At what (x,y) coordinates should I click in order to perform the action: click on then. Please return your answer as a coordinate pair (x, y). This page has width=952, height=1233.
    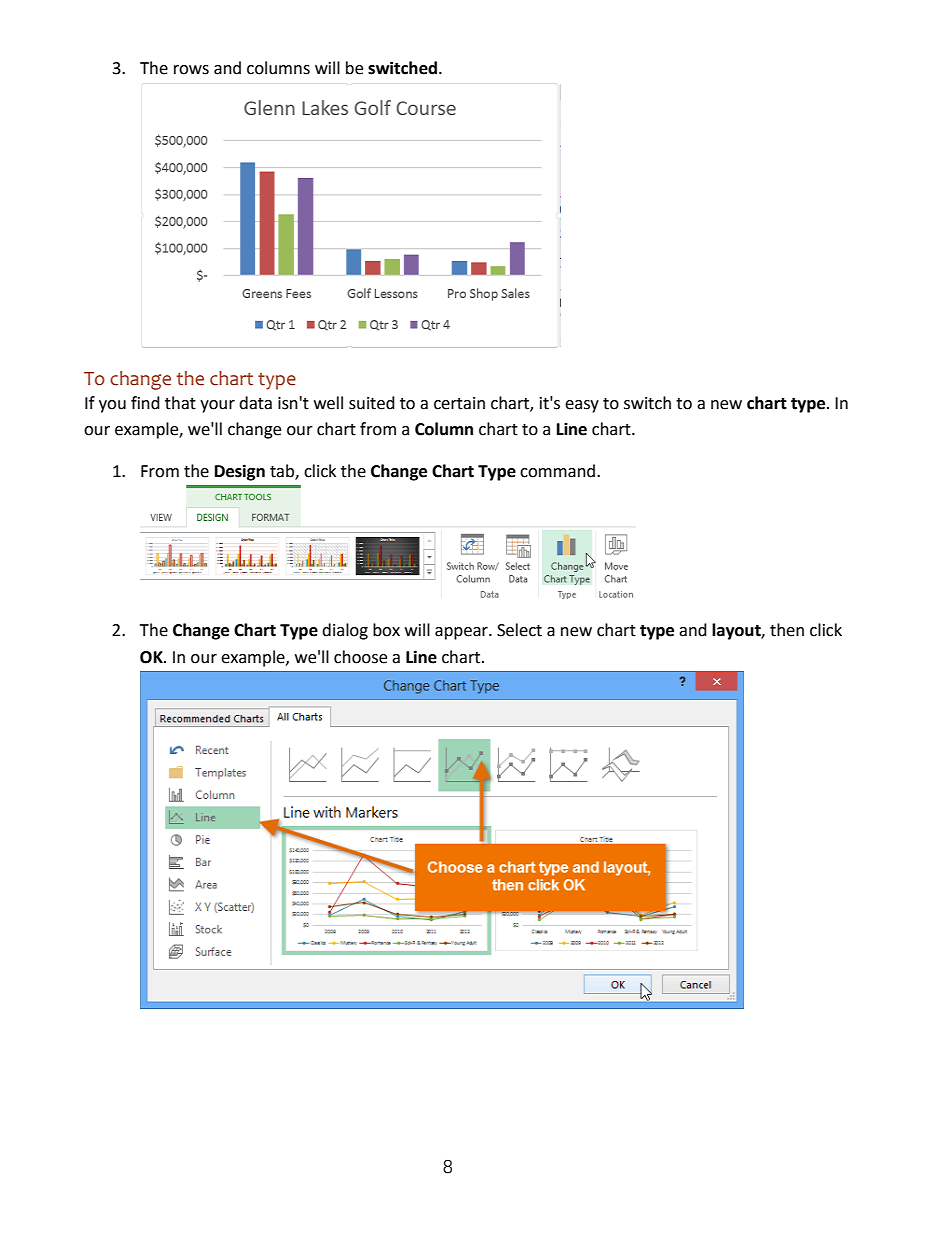
    Looking at the image, I should click on (787, 630).
